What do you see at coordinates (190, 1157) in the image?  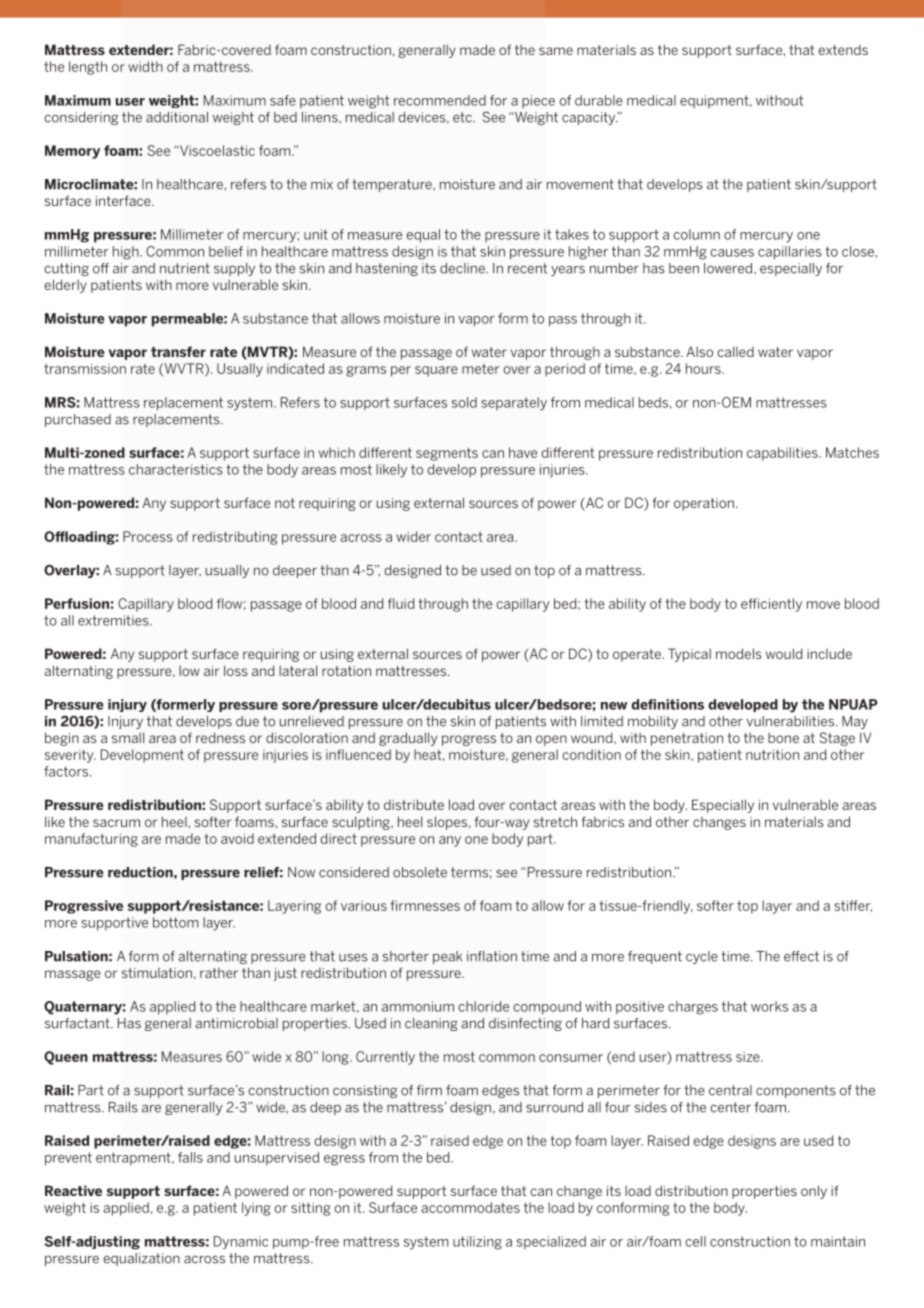 I see `falls` at bounding box center [190, 1157].
